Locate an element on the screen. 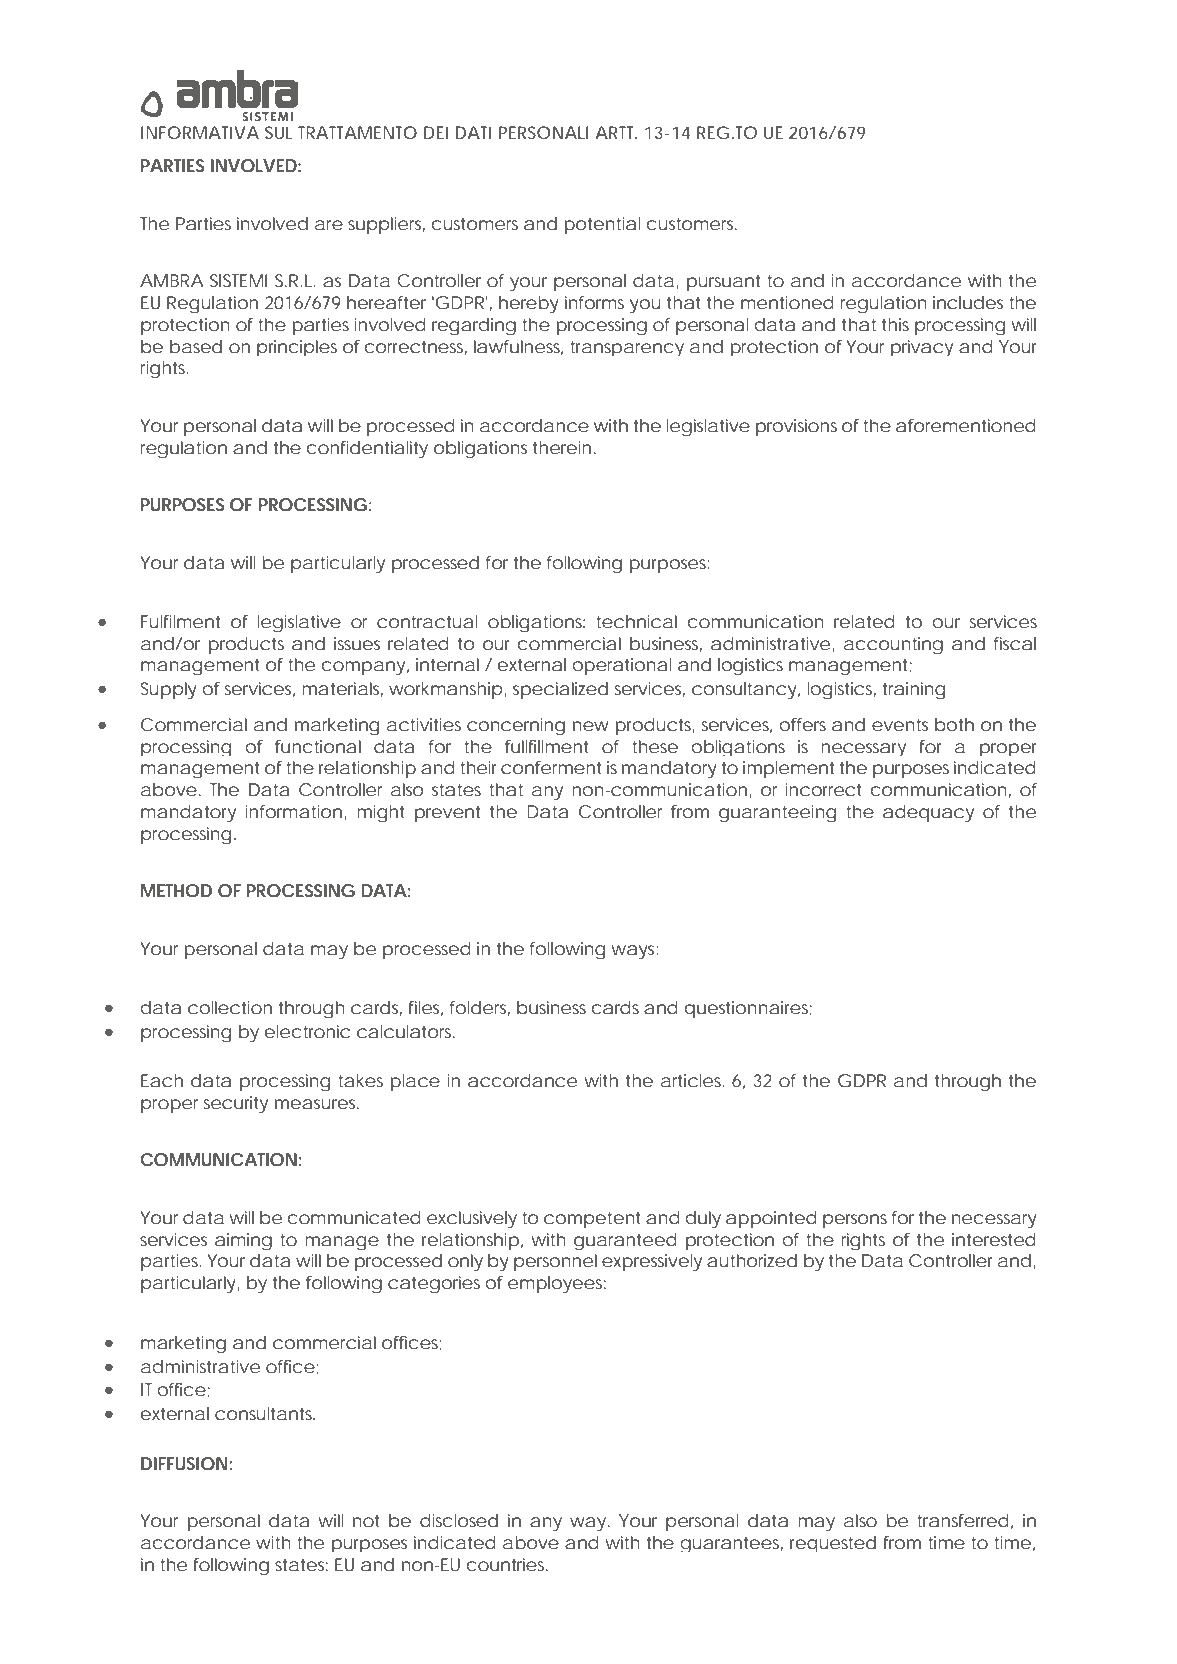  functional is located at coordinates (318, 746).
